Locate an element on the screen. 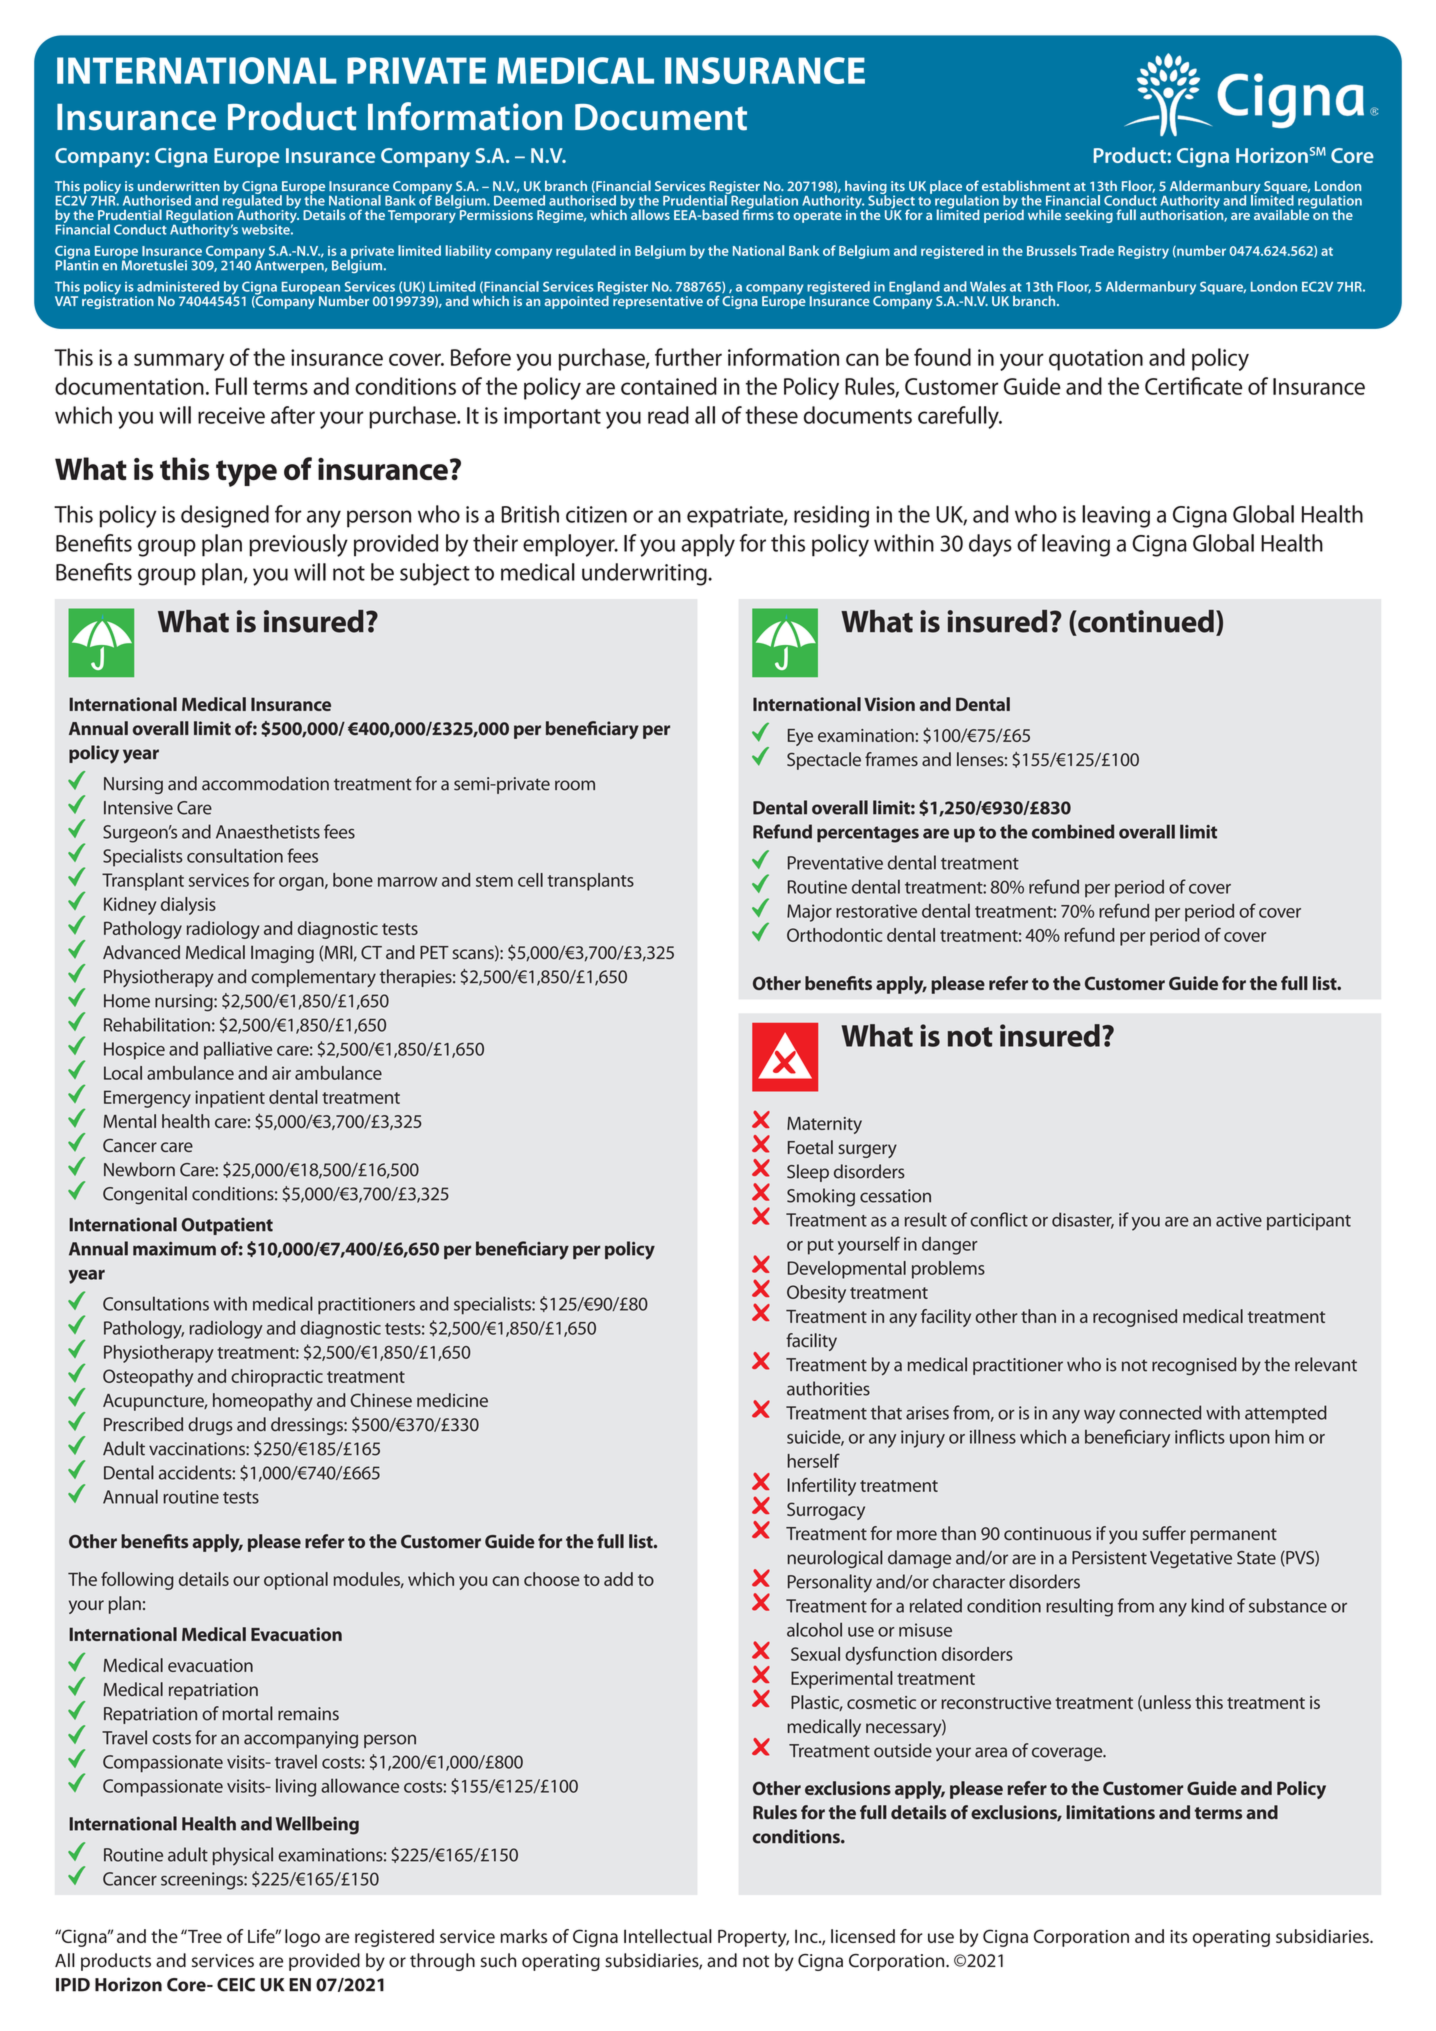  Registry is located at coordinates (1143, 252).
